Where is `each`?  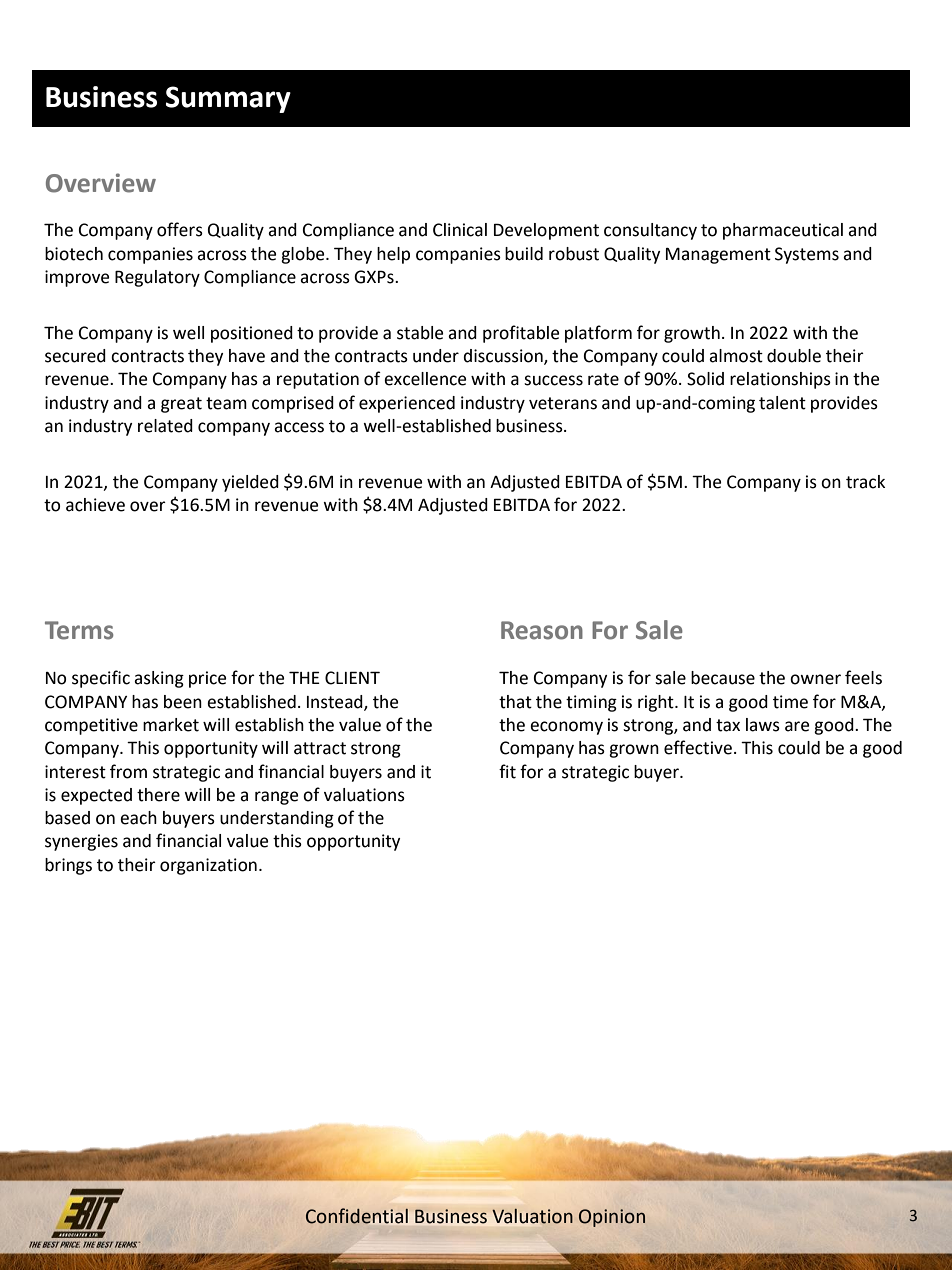
each is located at coordinates (138, 818).
